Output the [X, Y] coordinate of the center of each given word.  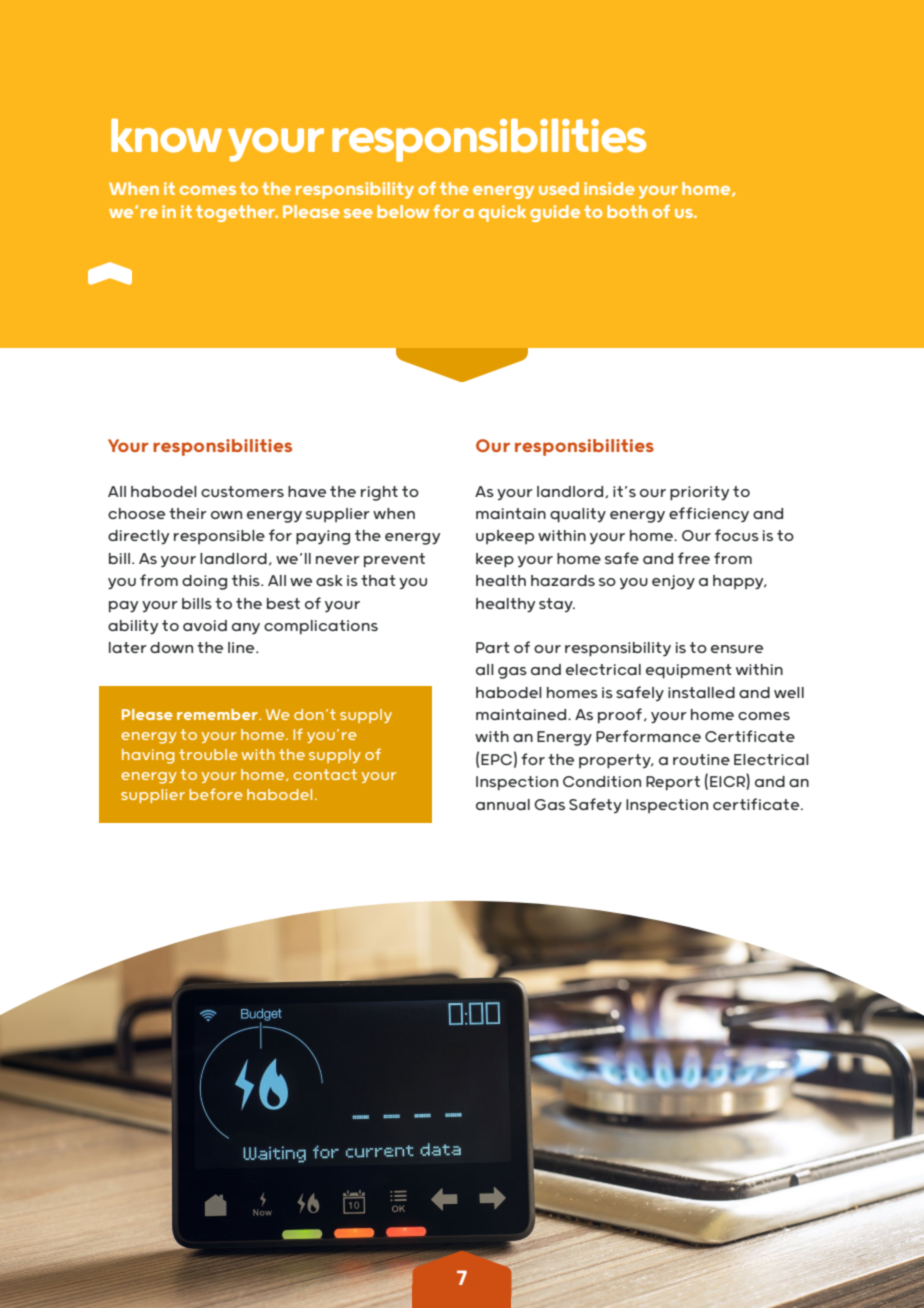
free [694, 558]
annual [503, 804]
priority [699, 493]
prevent [394, 560]
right [379, 493]
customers [242, 491]
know [166, 136]
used [559, 188]
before [216, 794]
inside [609, 188]
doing [204, 582]
